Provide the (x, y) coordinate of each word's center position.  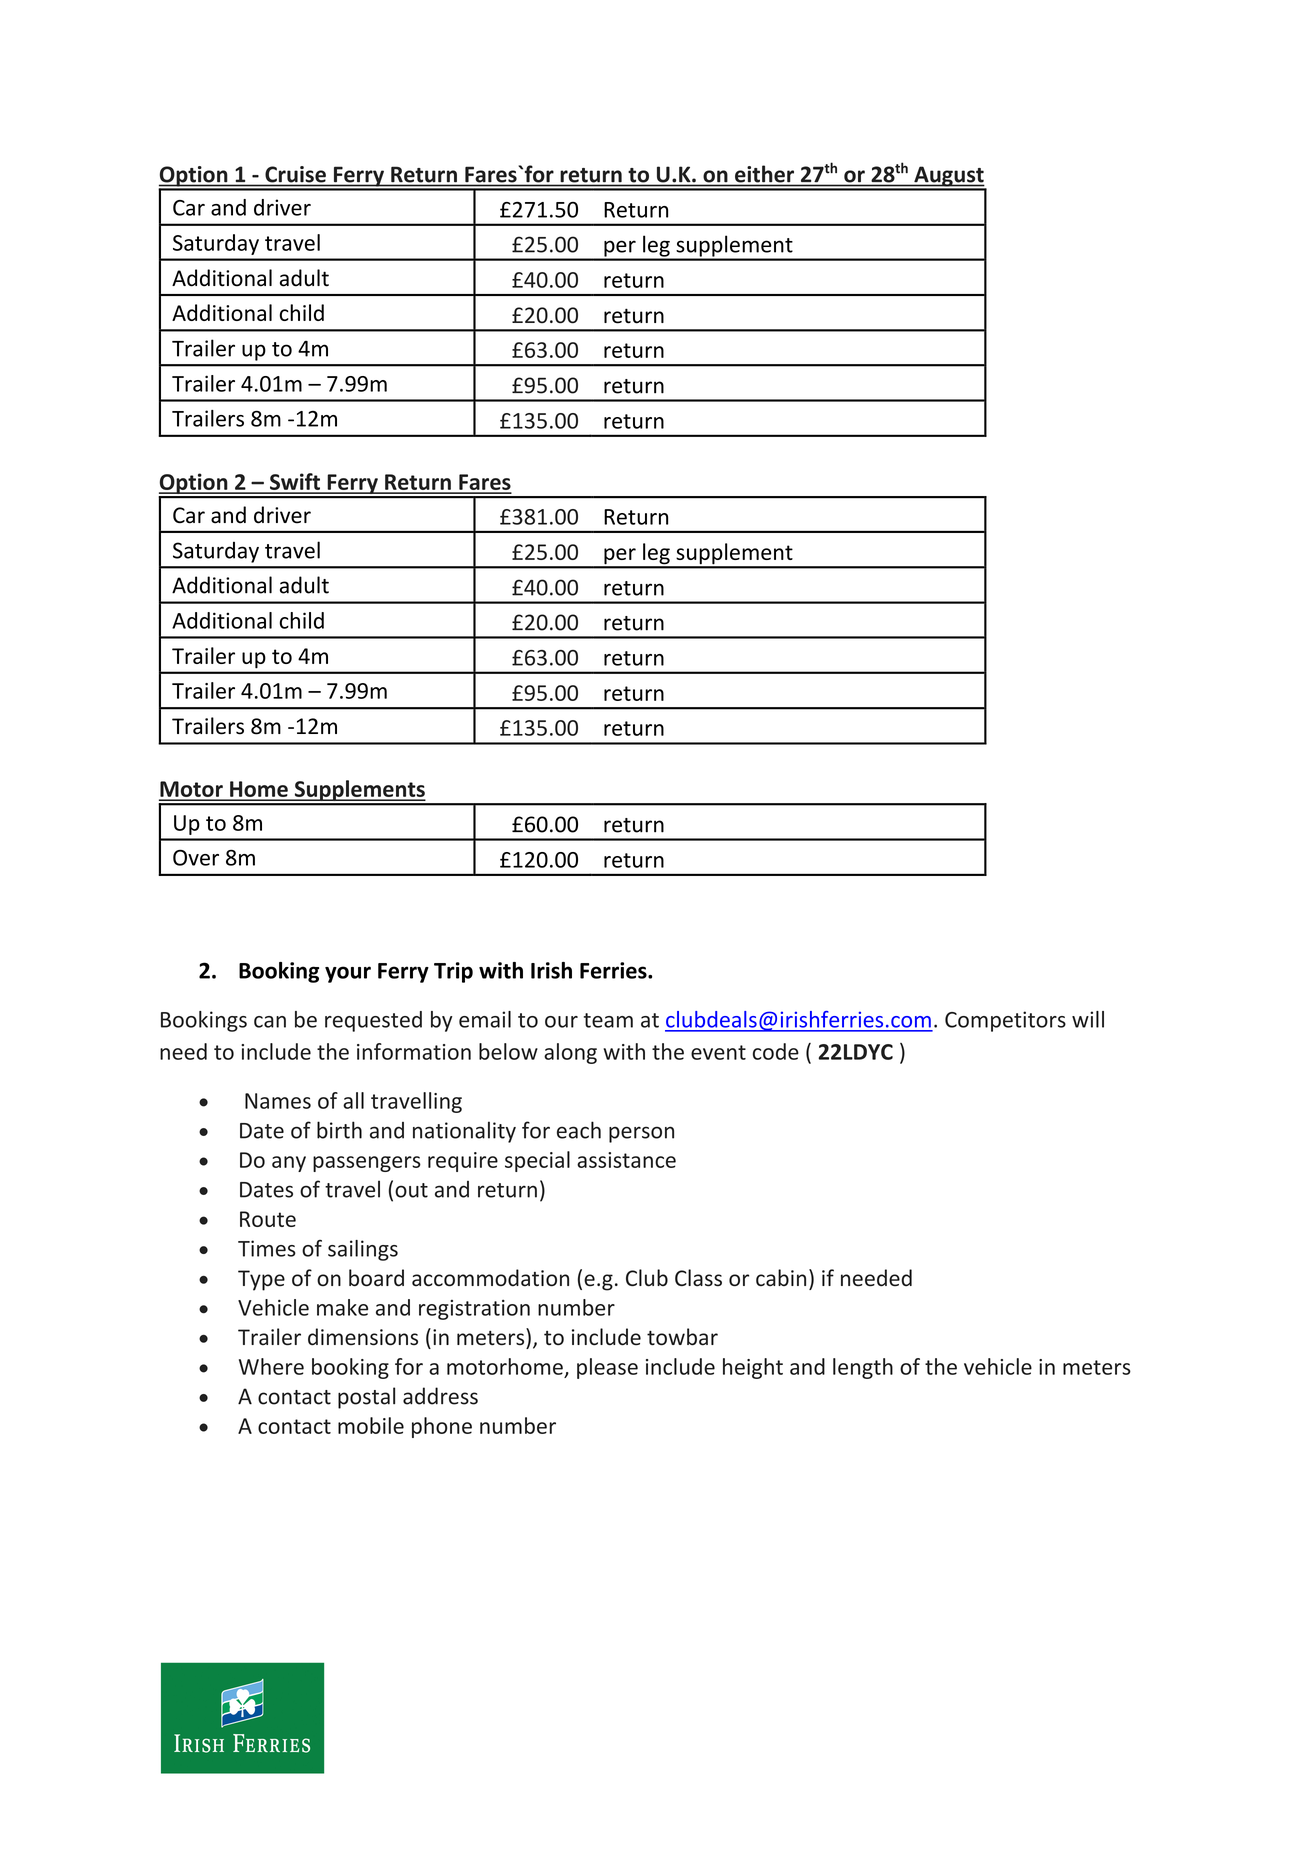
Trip (453, 972)
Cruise (295, 174)
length (863, 1368)
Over (196, 857)
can (270, 1022)
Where (271, 1366)
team (608, 1020)
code (776, 1051)
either (764, 174)
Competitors (1005, 1021)
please (607, 1368)
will (1088, 1019)
